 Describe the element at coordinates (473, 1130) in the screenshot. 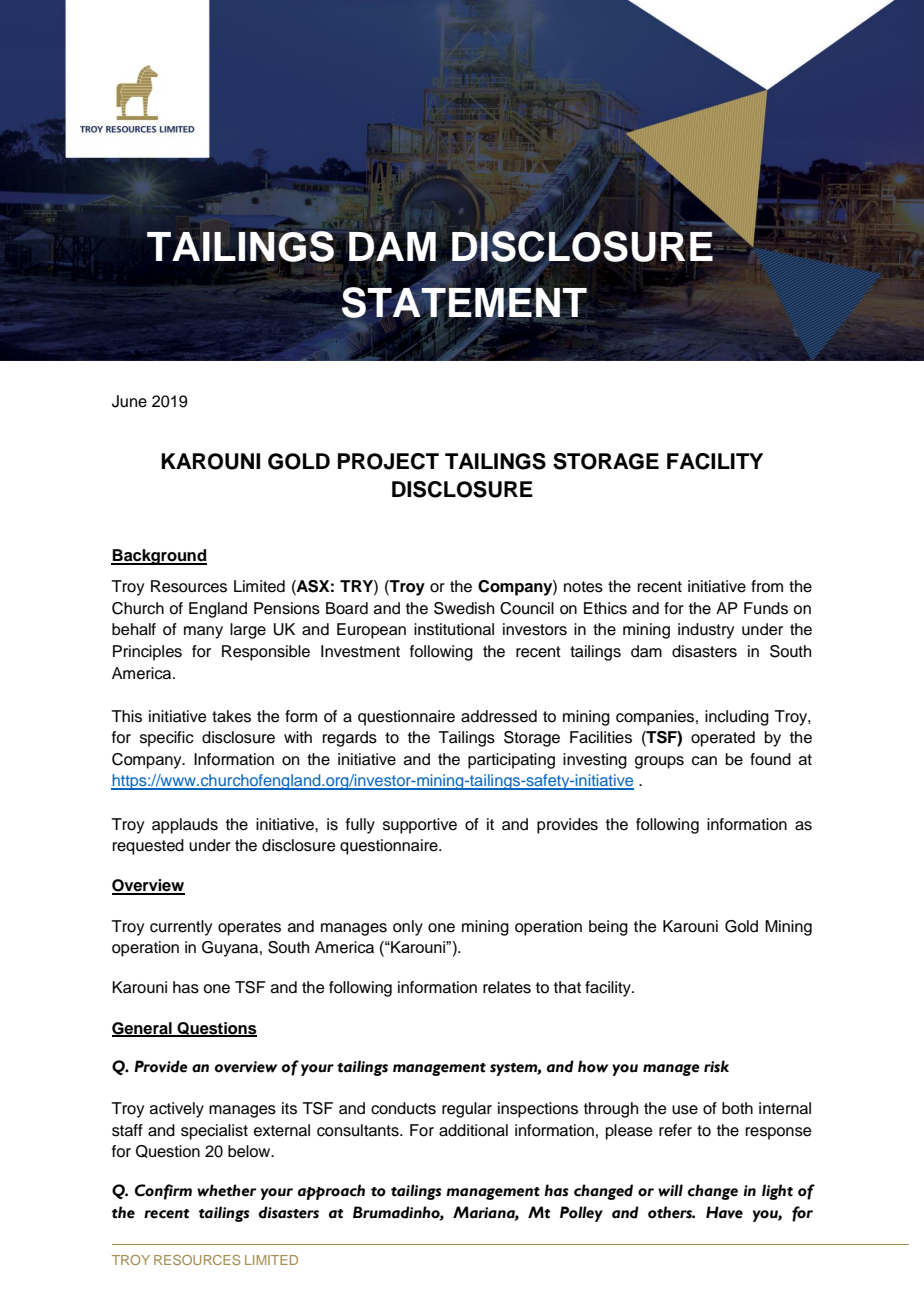

I see `additional` at that location.
